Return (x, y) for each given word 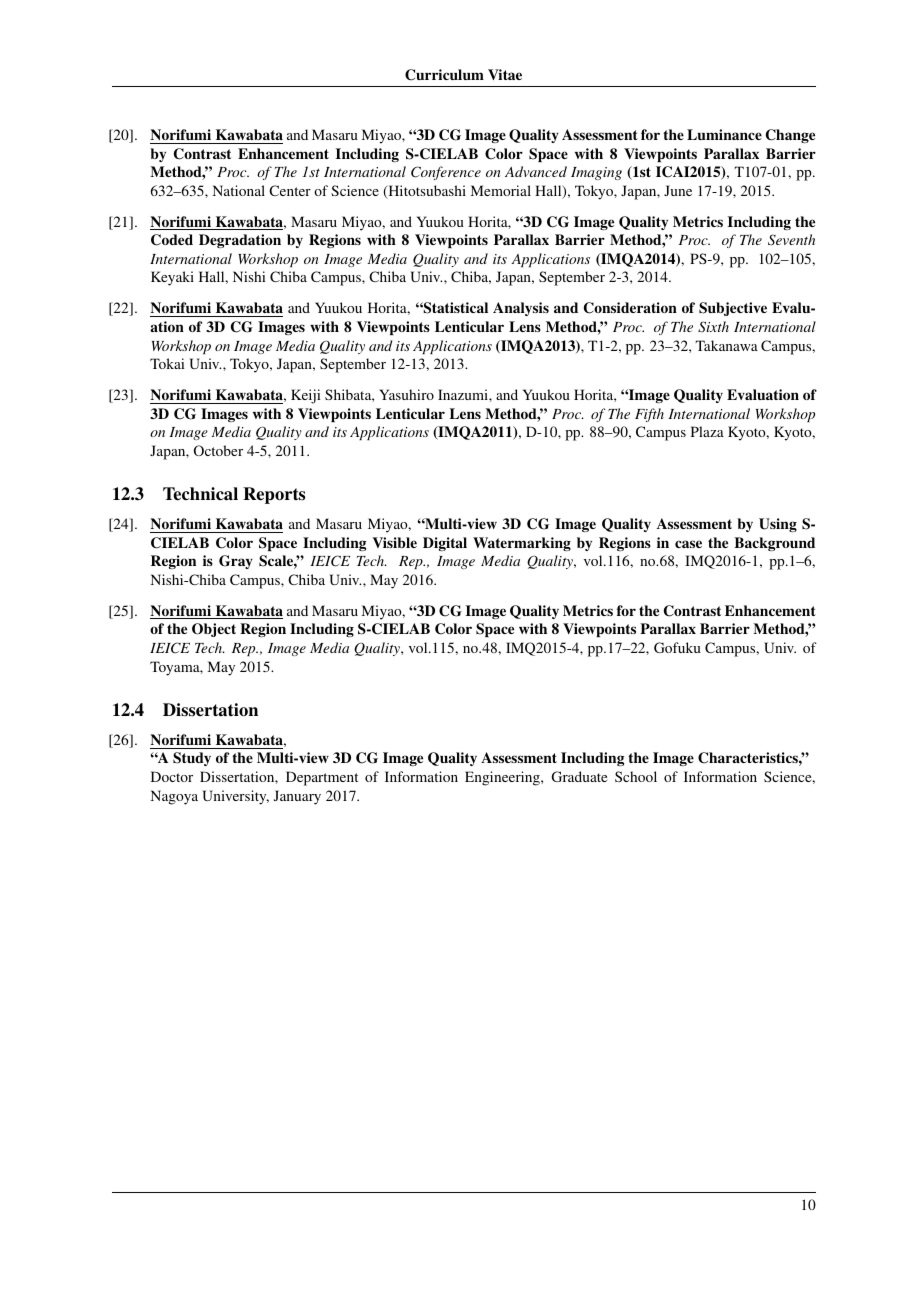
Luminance (724, 134)
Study (192, 759)
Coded (172, 240)
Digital (445, 544)
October (218, 450)
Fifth (649, 415)
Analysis (521, 309)
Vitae (505, 74)
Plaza (707, 431)
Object (214, 630)
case (688, 544)
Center (290, 190)
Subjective (733, 309)
